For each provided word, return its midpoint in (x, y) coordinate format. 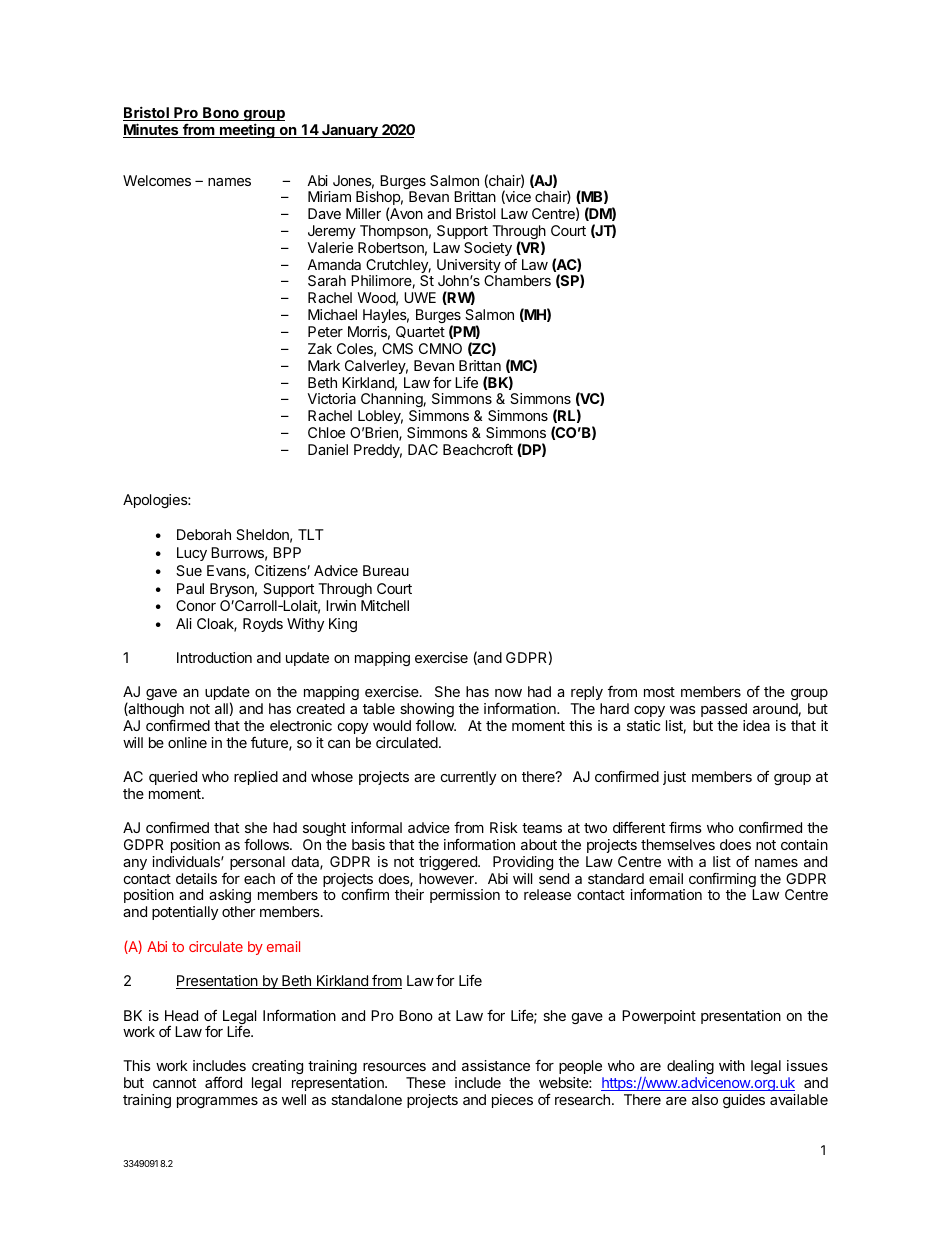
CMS (397, 348)
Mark (324, 365)
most (659, 692)
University (469, 267)
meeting (247, 130)
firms (685, 827)
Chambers (517, 280)
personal (257, 863)
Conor (196, 605)
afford (223, 1082)
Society (488, 249)
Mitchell (385, 605)
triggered (449, 863)
